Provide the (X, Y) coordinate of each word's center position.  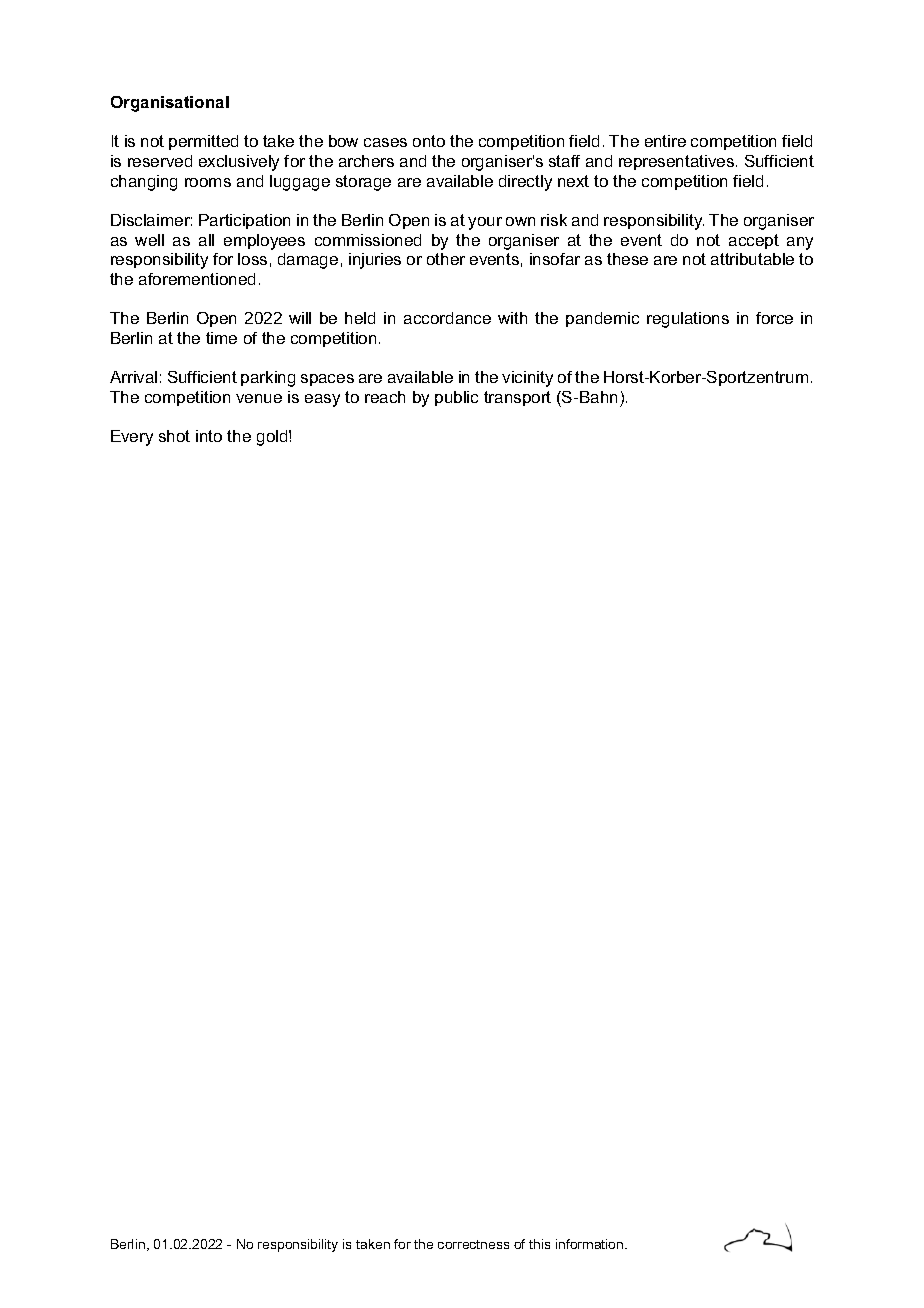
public (456, 398)
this (539, 1244)
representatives (676, 162)
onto (429, 141)
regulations (688, 320)
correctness (473, 1244)
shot (174, 436)
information (591, 1244)
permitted (203, 142)
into (209, 436)
